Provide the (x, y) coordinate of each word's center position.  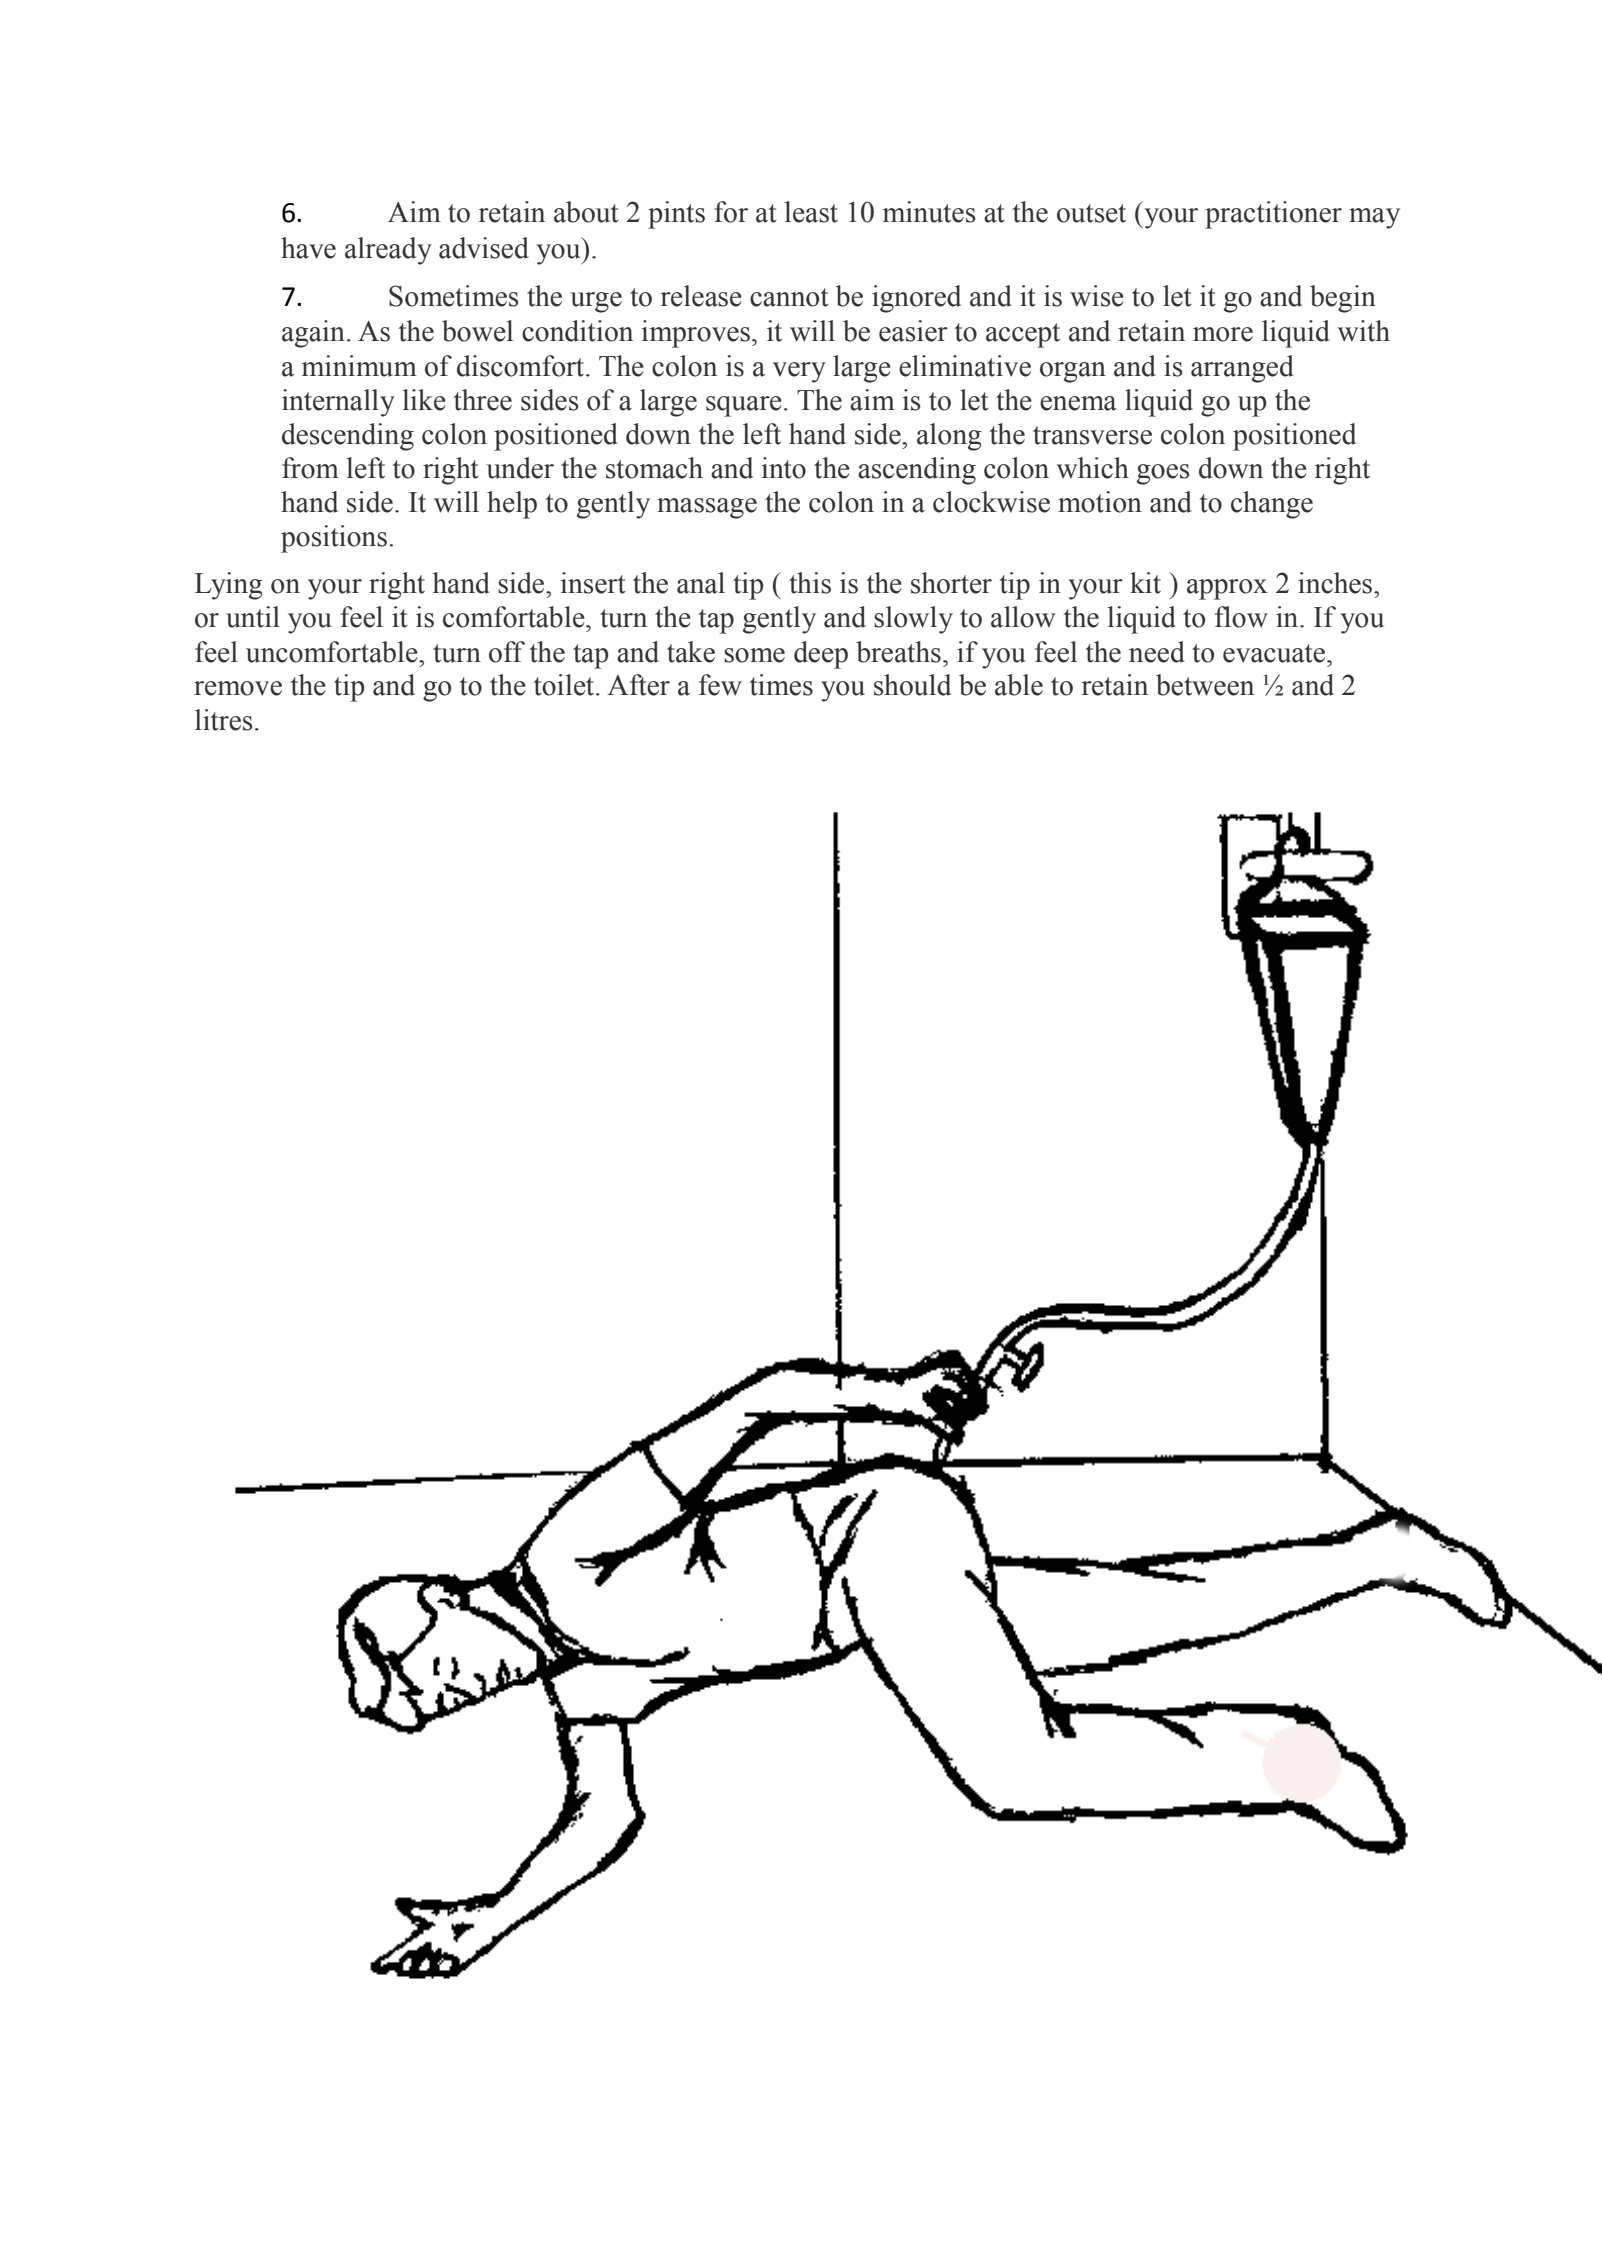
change (1272, 505)
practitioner (1273, 215)
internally (338, 403)
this (810, 583)
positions (334, 539)
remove (238, 688)
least (811, 212)
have (308, 248)
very (799, 372)
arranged (1242, 369)
